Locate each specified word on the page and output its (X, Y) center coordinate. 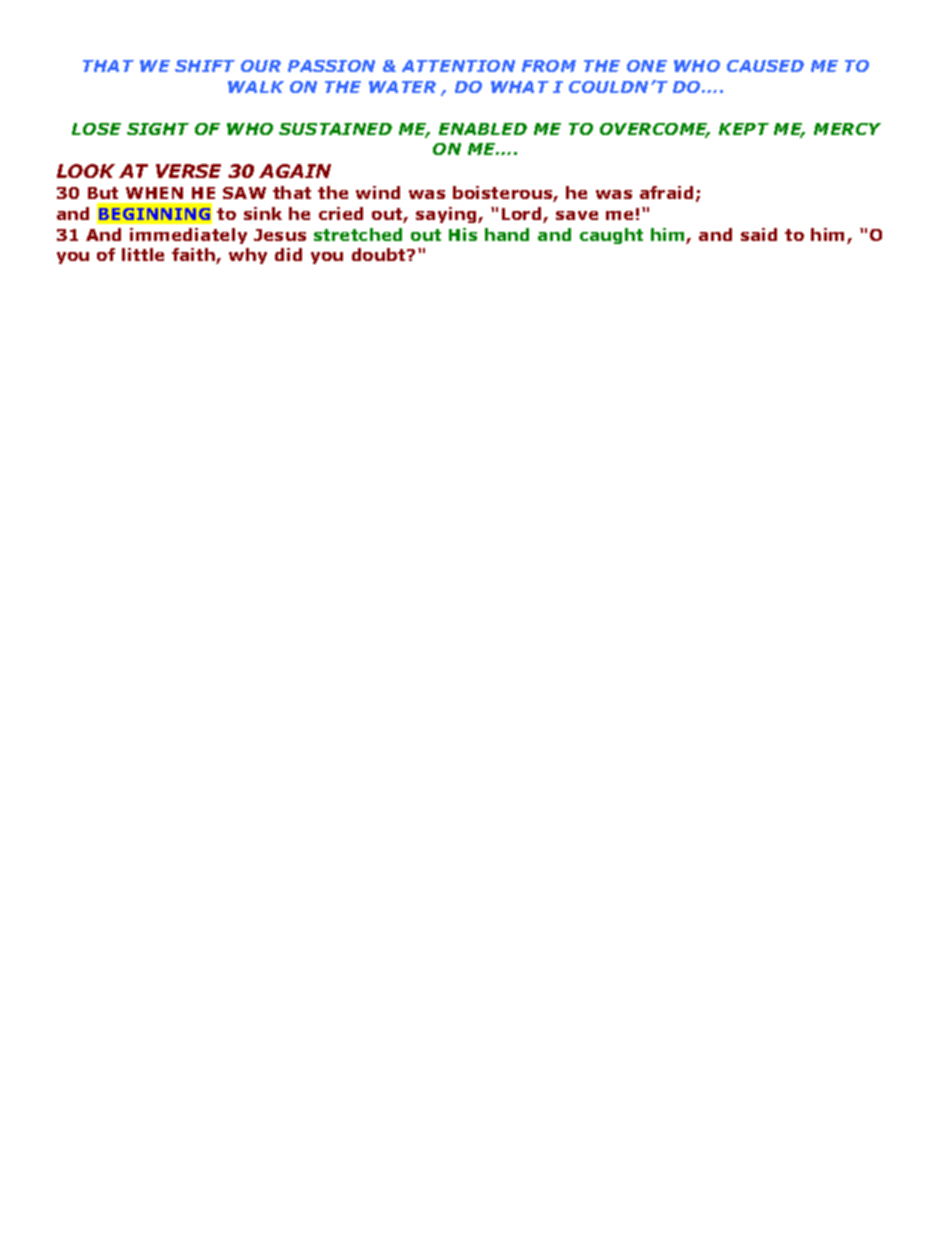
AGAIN (295, 171)
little (143, 254)
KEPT (744, 129)
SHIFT (205, 66)
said (759, 234)
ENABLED (483, 129)
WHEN (154, 193)
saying (447, 215)
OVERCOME (655, 130)
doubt (380, 254)
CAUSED (765, 66)
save (577, 215)
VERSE (188, 171)
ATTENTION (458, 66)
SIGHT (158, 129)
